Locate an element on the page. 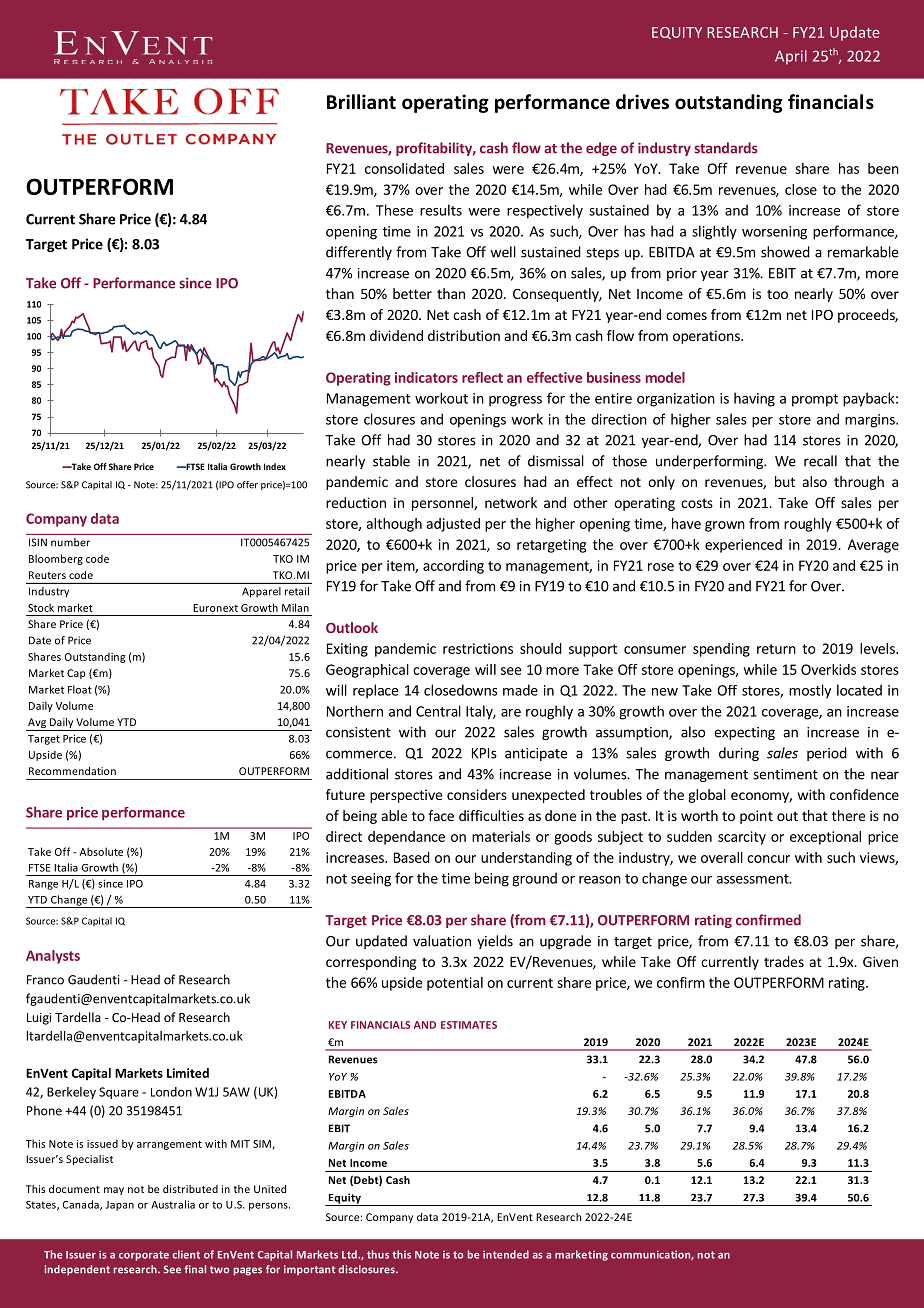  trades is located at coordinates (784, 961).
